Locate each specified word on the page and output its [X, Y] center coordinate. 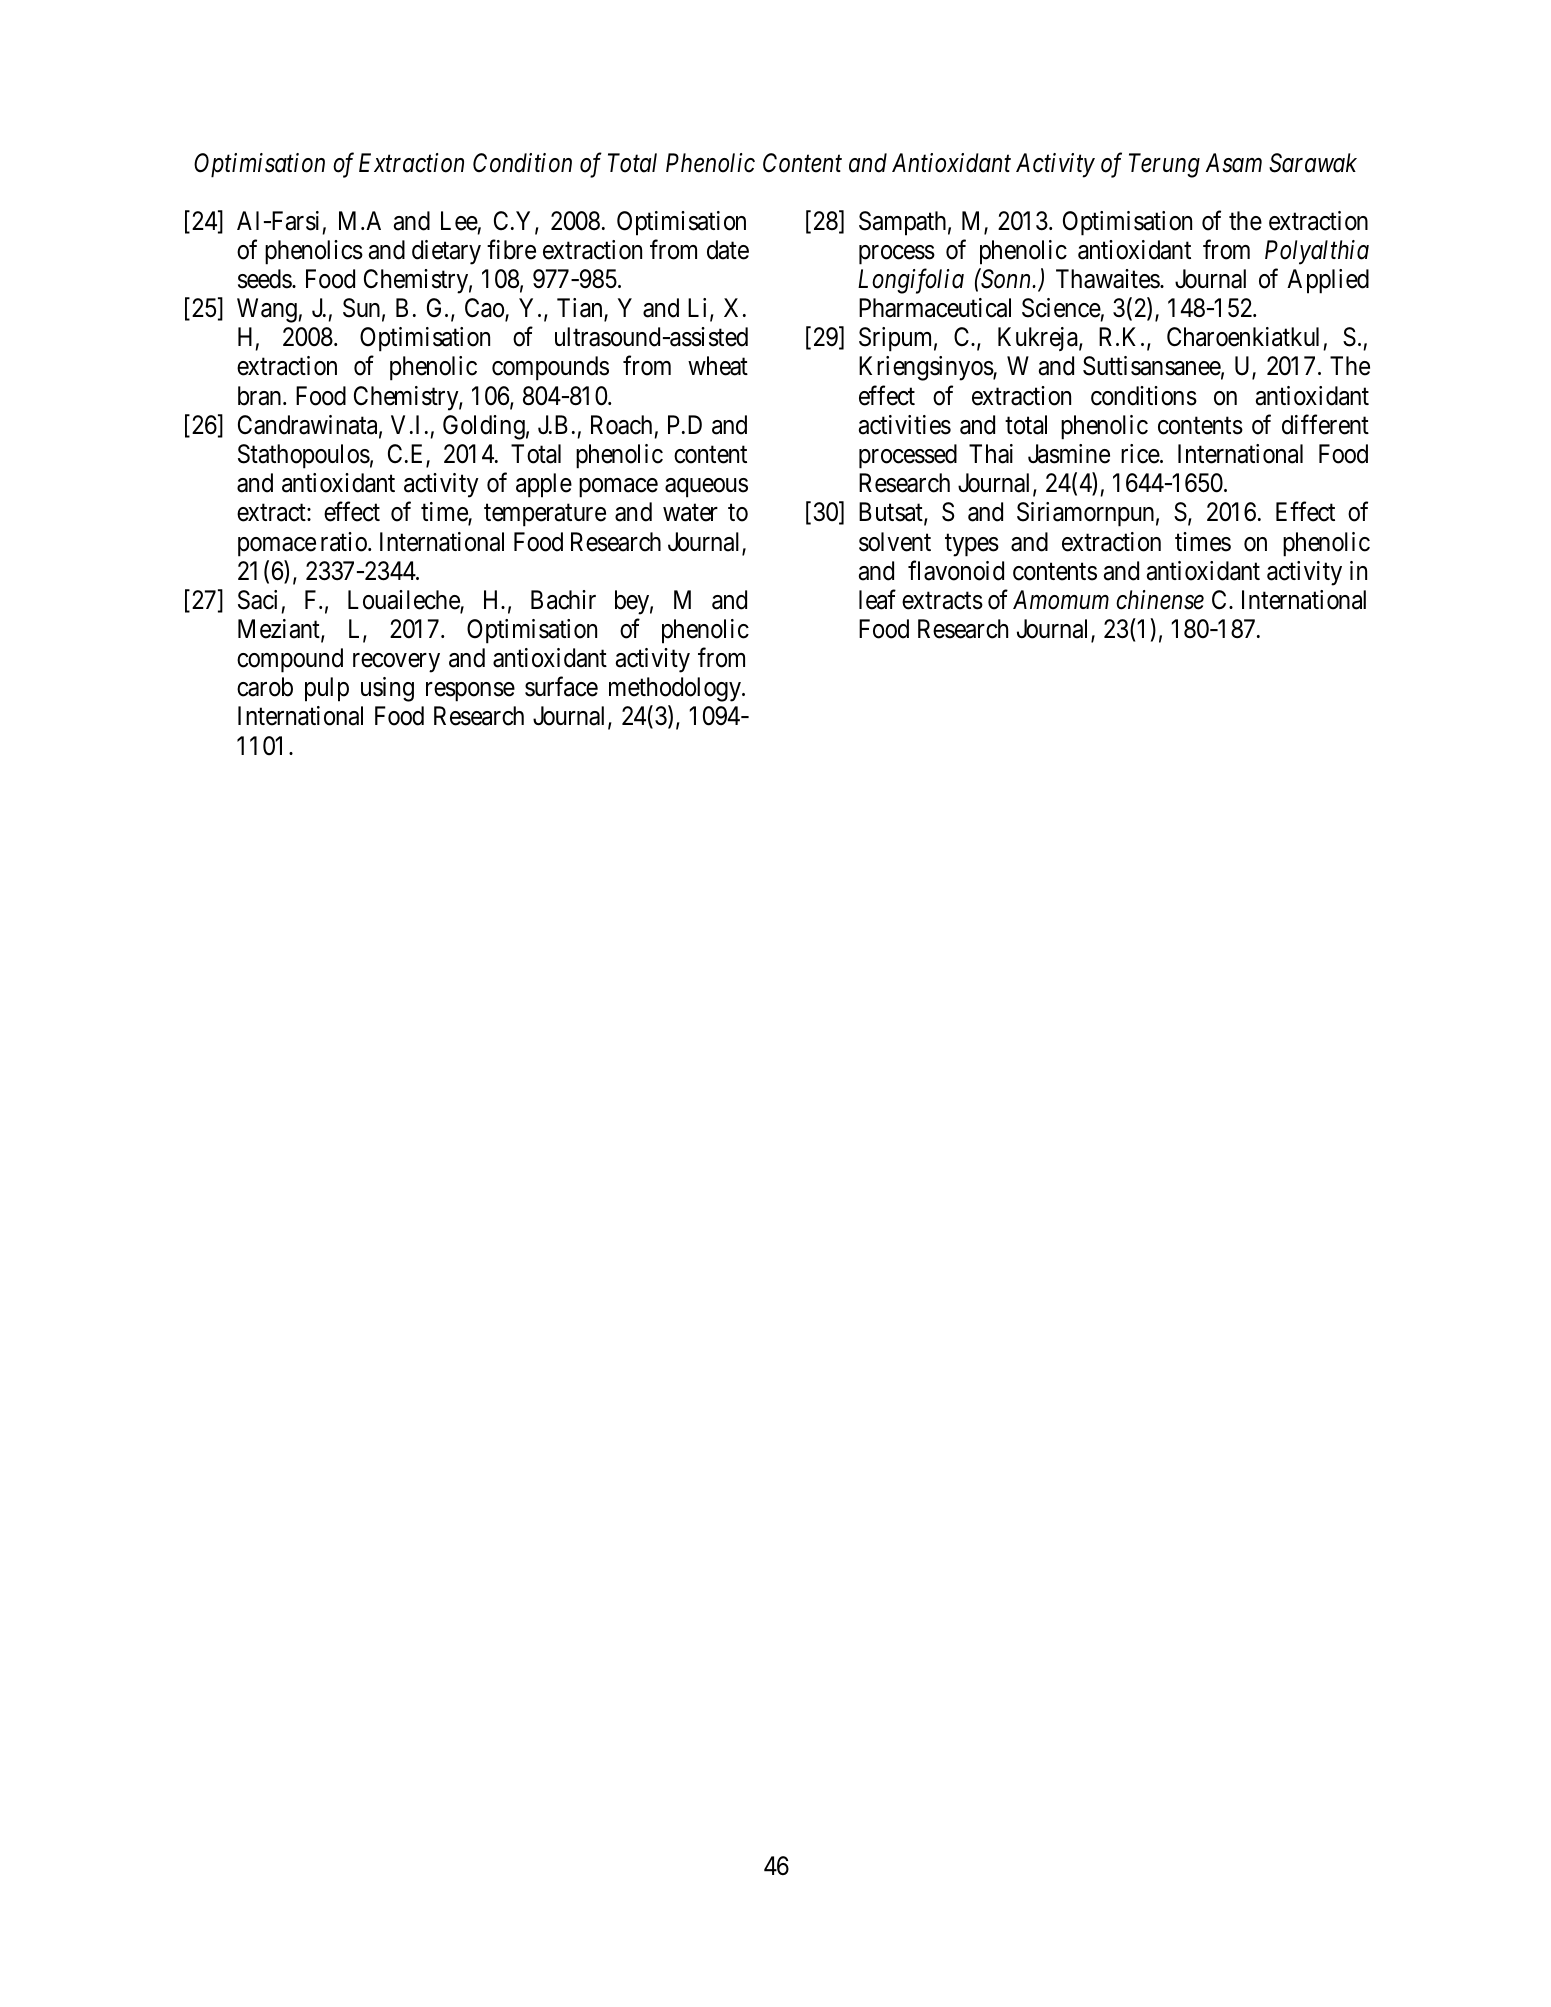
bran [261, 396]
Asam [1233, 163]
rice [1141, 454]
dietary [446, 252]
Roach [621, 425]
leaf [877, 600]
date [728, 250]
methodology [676, 689]
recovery [396, 663]
